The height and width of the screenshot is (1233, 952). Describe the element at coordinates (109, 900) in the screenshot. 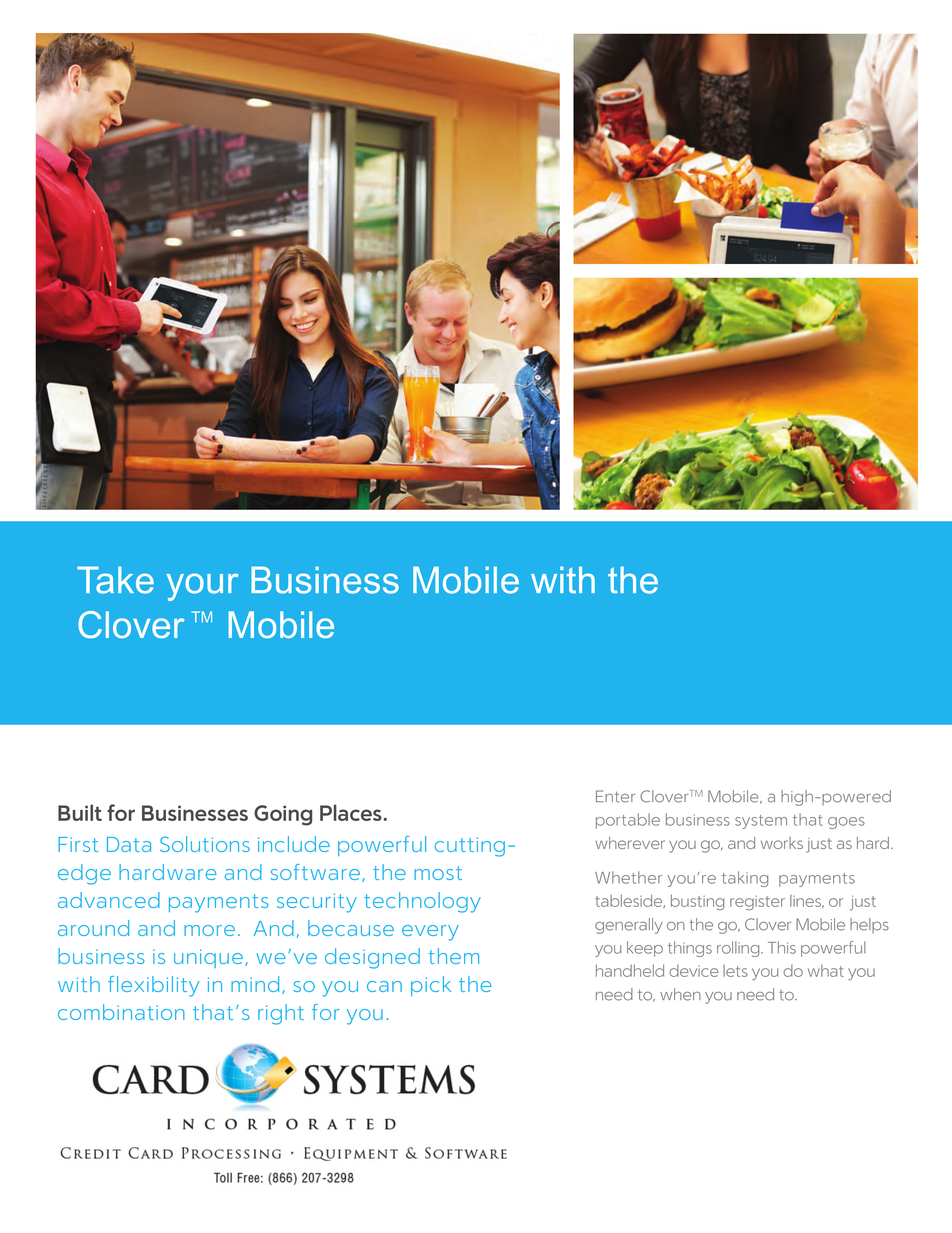

I see `advanced` at that location.
